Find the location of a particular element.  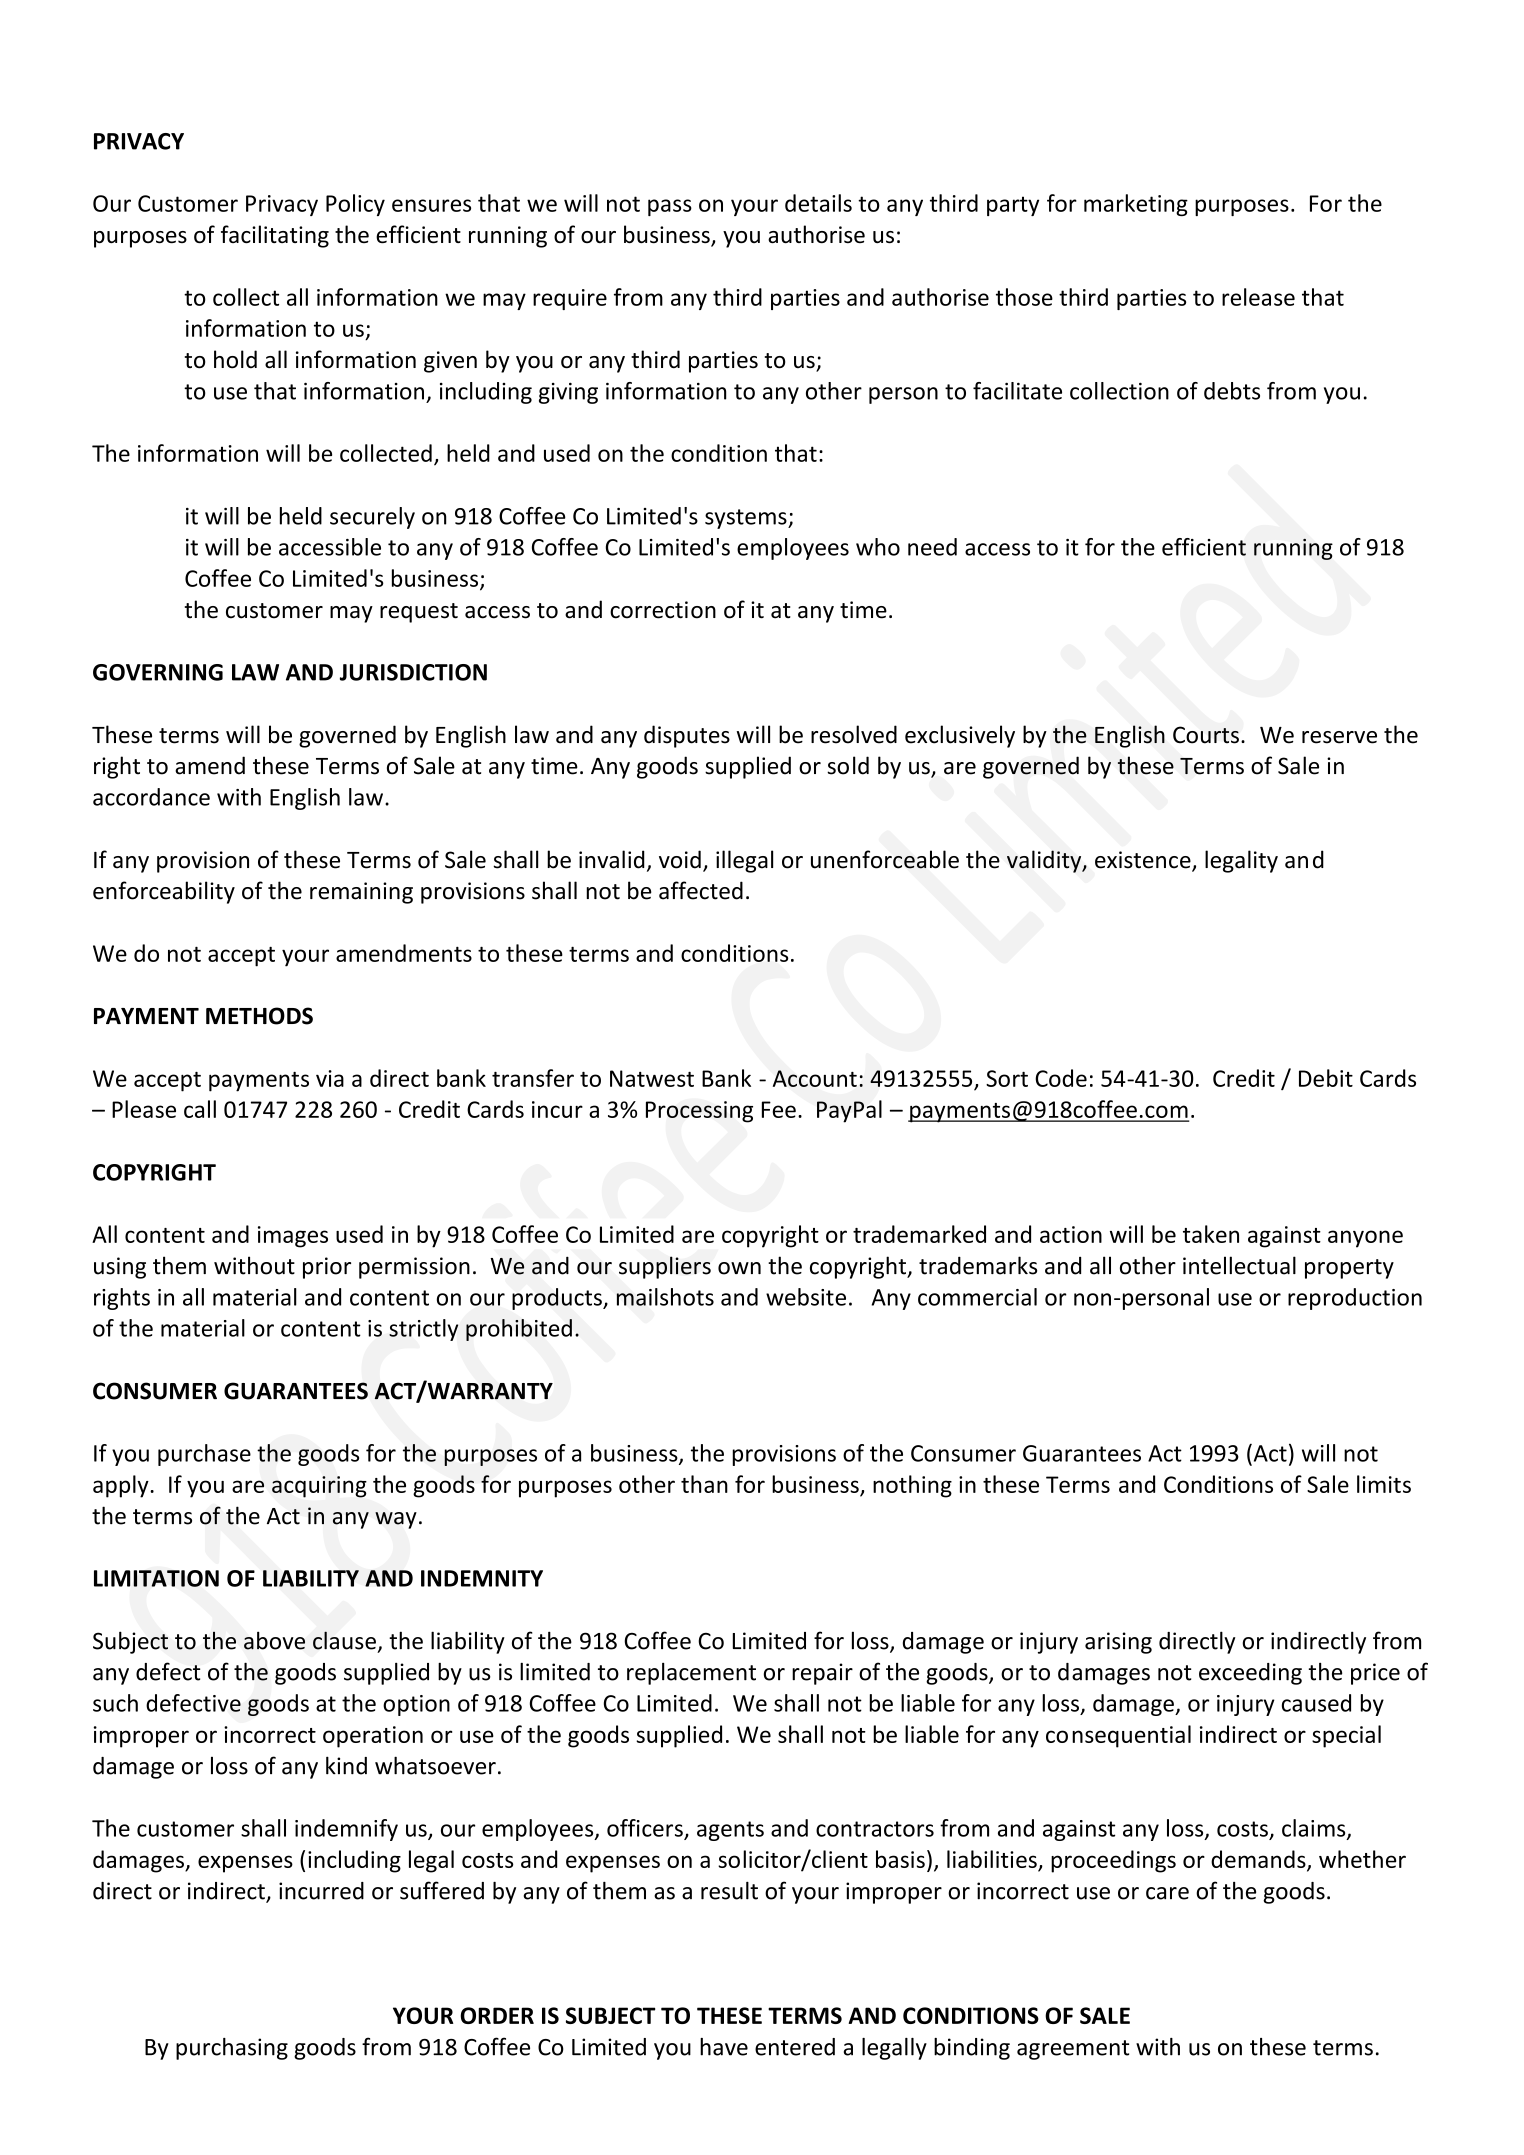

purchase is located at coordinates (204, 1455).
